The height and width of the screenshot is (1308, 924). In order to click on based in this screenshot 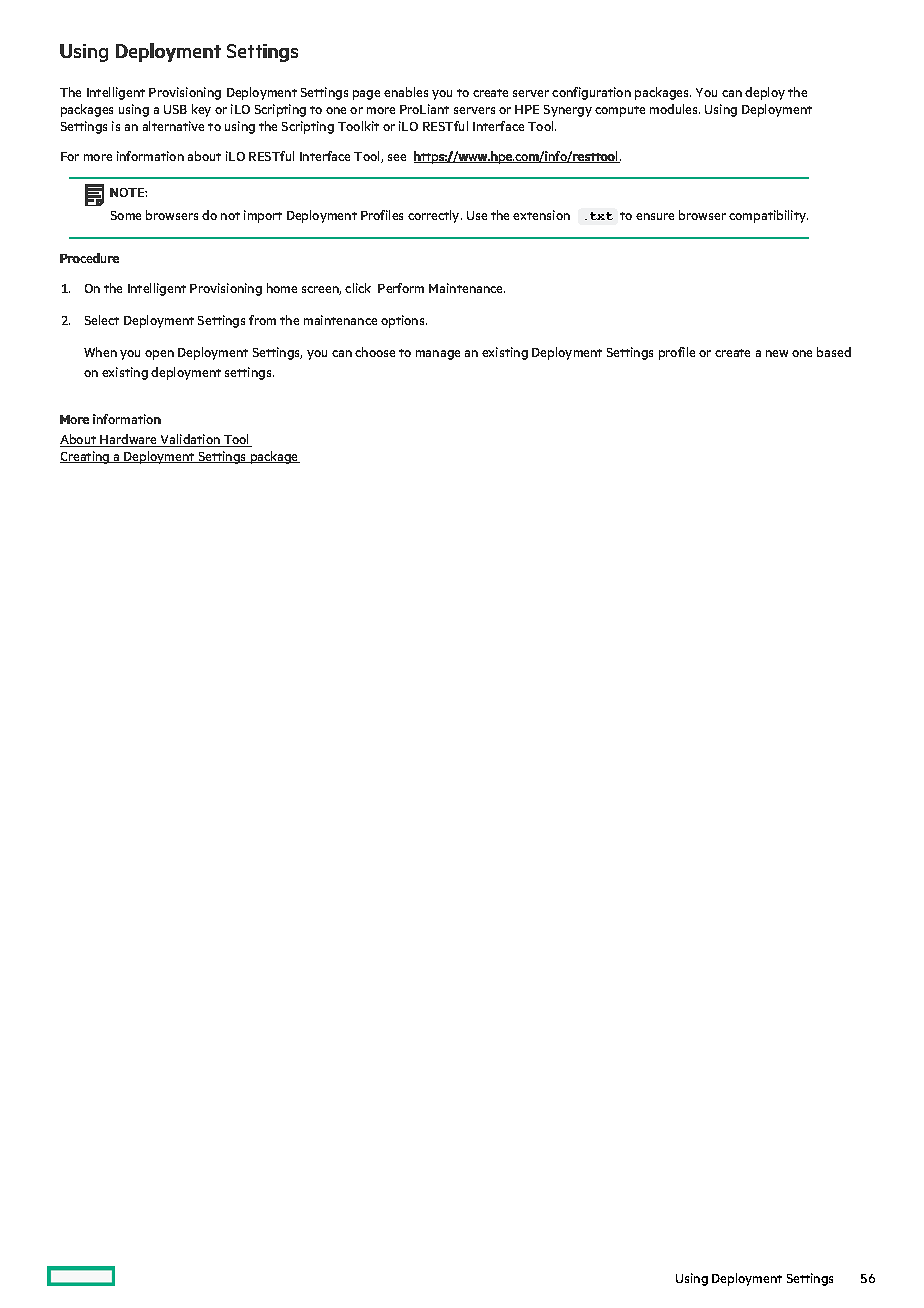, I will do `click(834, 352)`.
